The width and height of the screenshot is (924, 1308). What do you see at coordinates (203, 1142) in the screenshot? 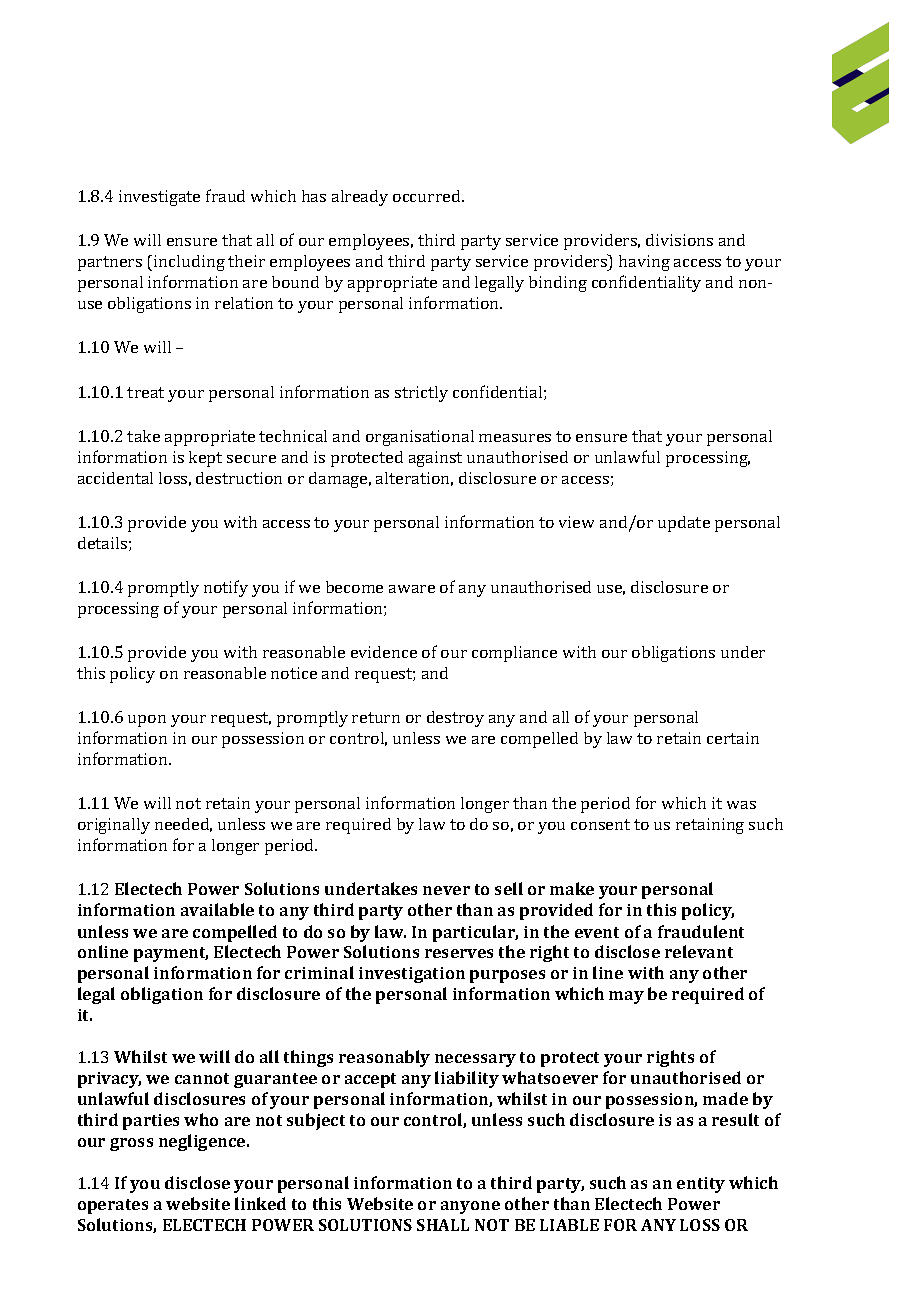
I see `negligence` at bounding box center [203, 1142].
